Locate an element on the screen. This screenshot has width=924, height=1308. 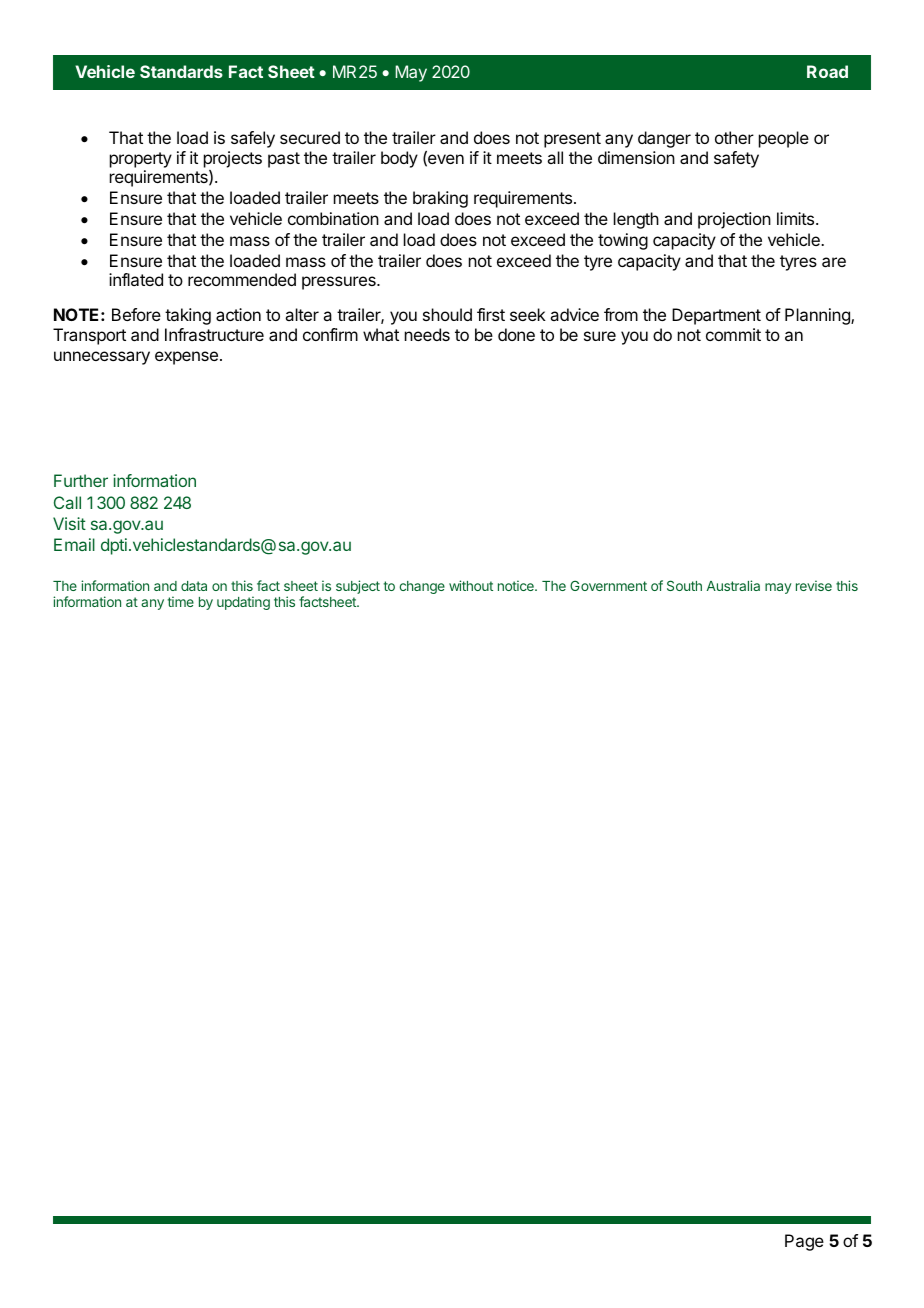
change is located at coordinates (422, 587).
